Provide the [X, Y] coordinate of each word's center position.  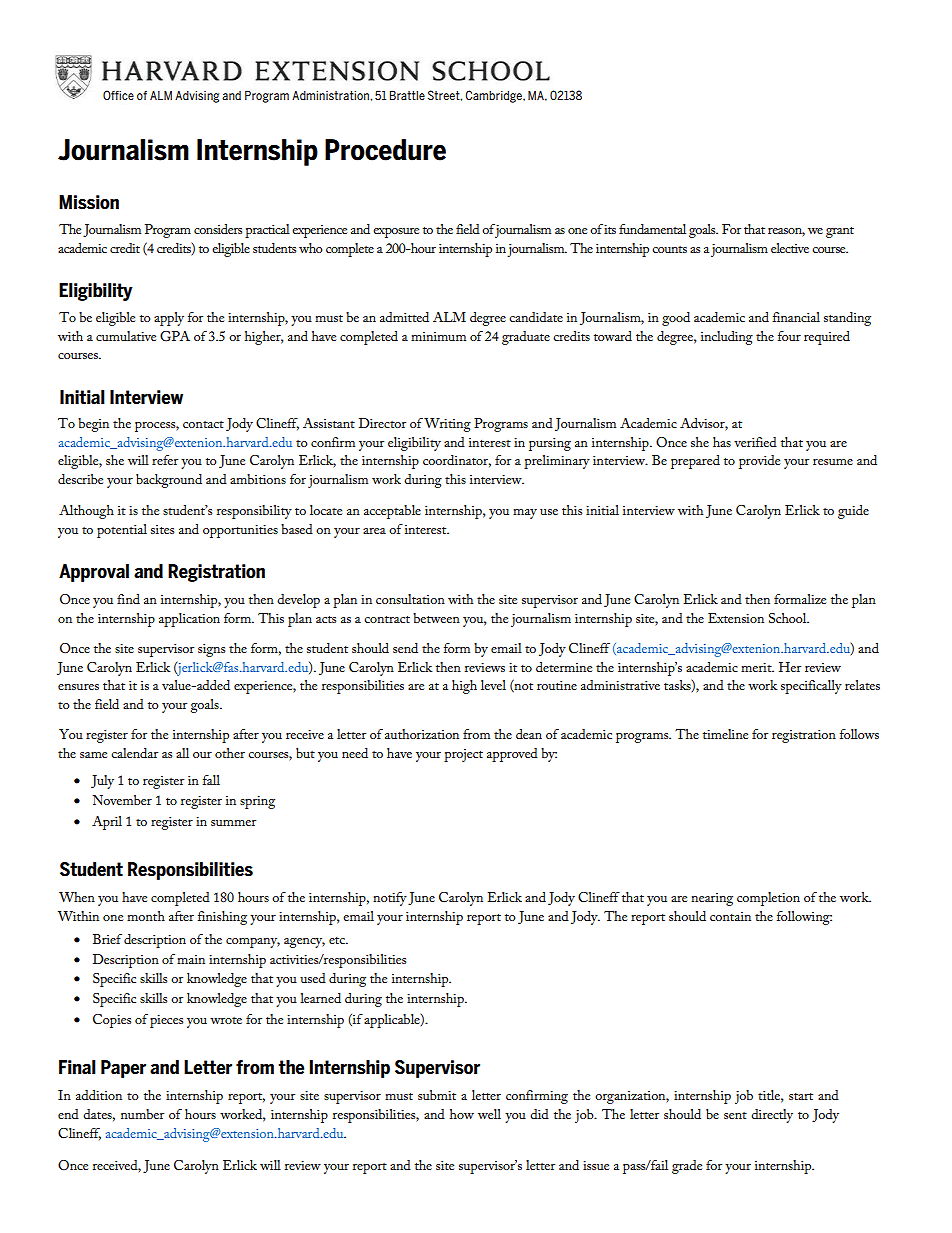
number [142, 1114]
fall [211, 780]
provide [759, 462]
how [462, 1114]
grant [840, 232]
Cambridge [494, 96]
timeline [725, 734]
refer [165, 460]
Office [118, 95]
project [463, 755]
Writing [447, 425]
